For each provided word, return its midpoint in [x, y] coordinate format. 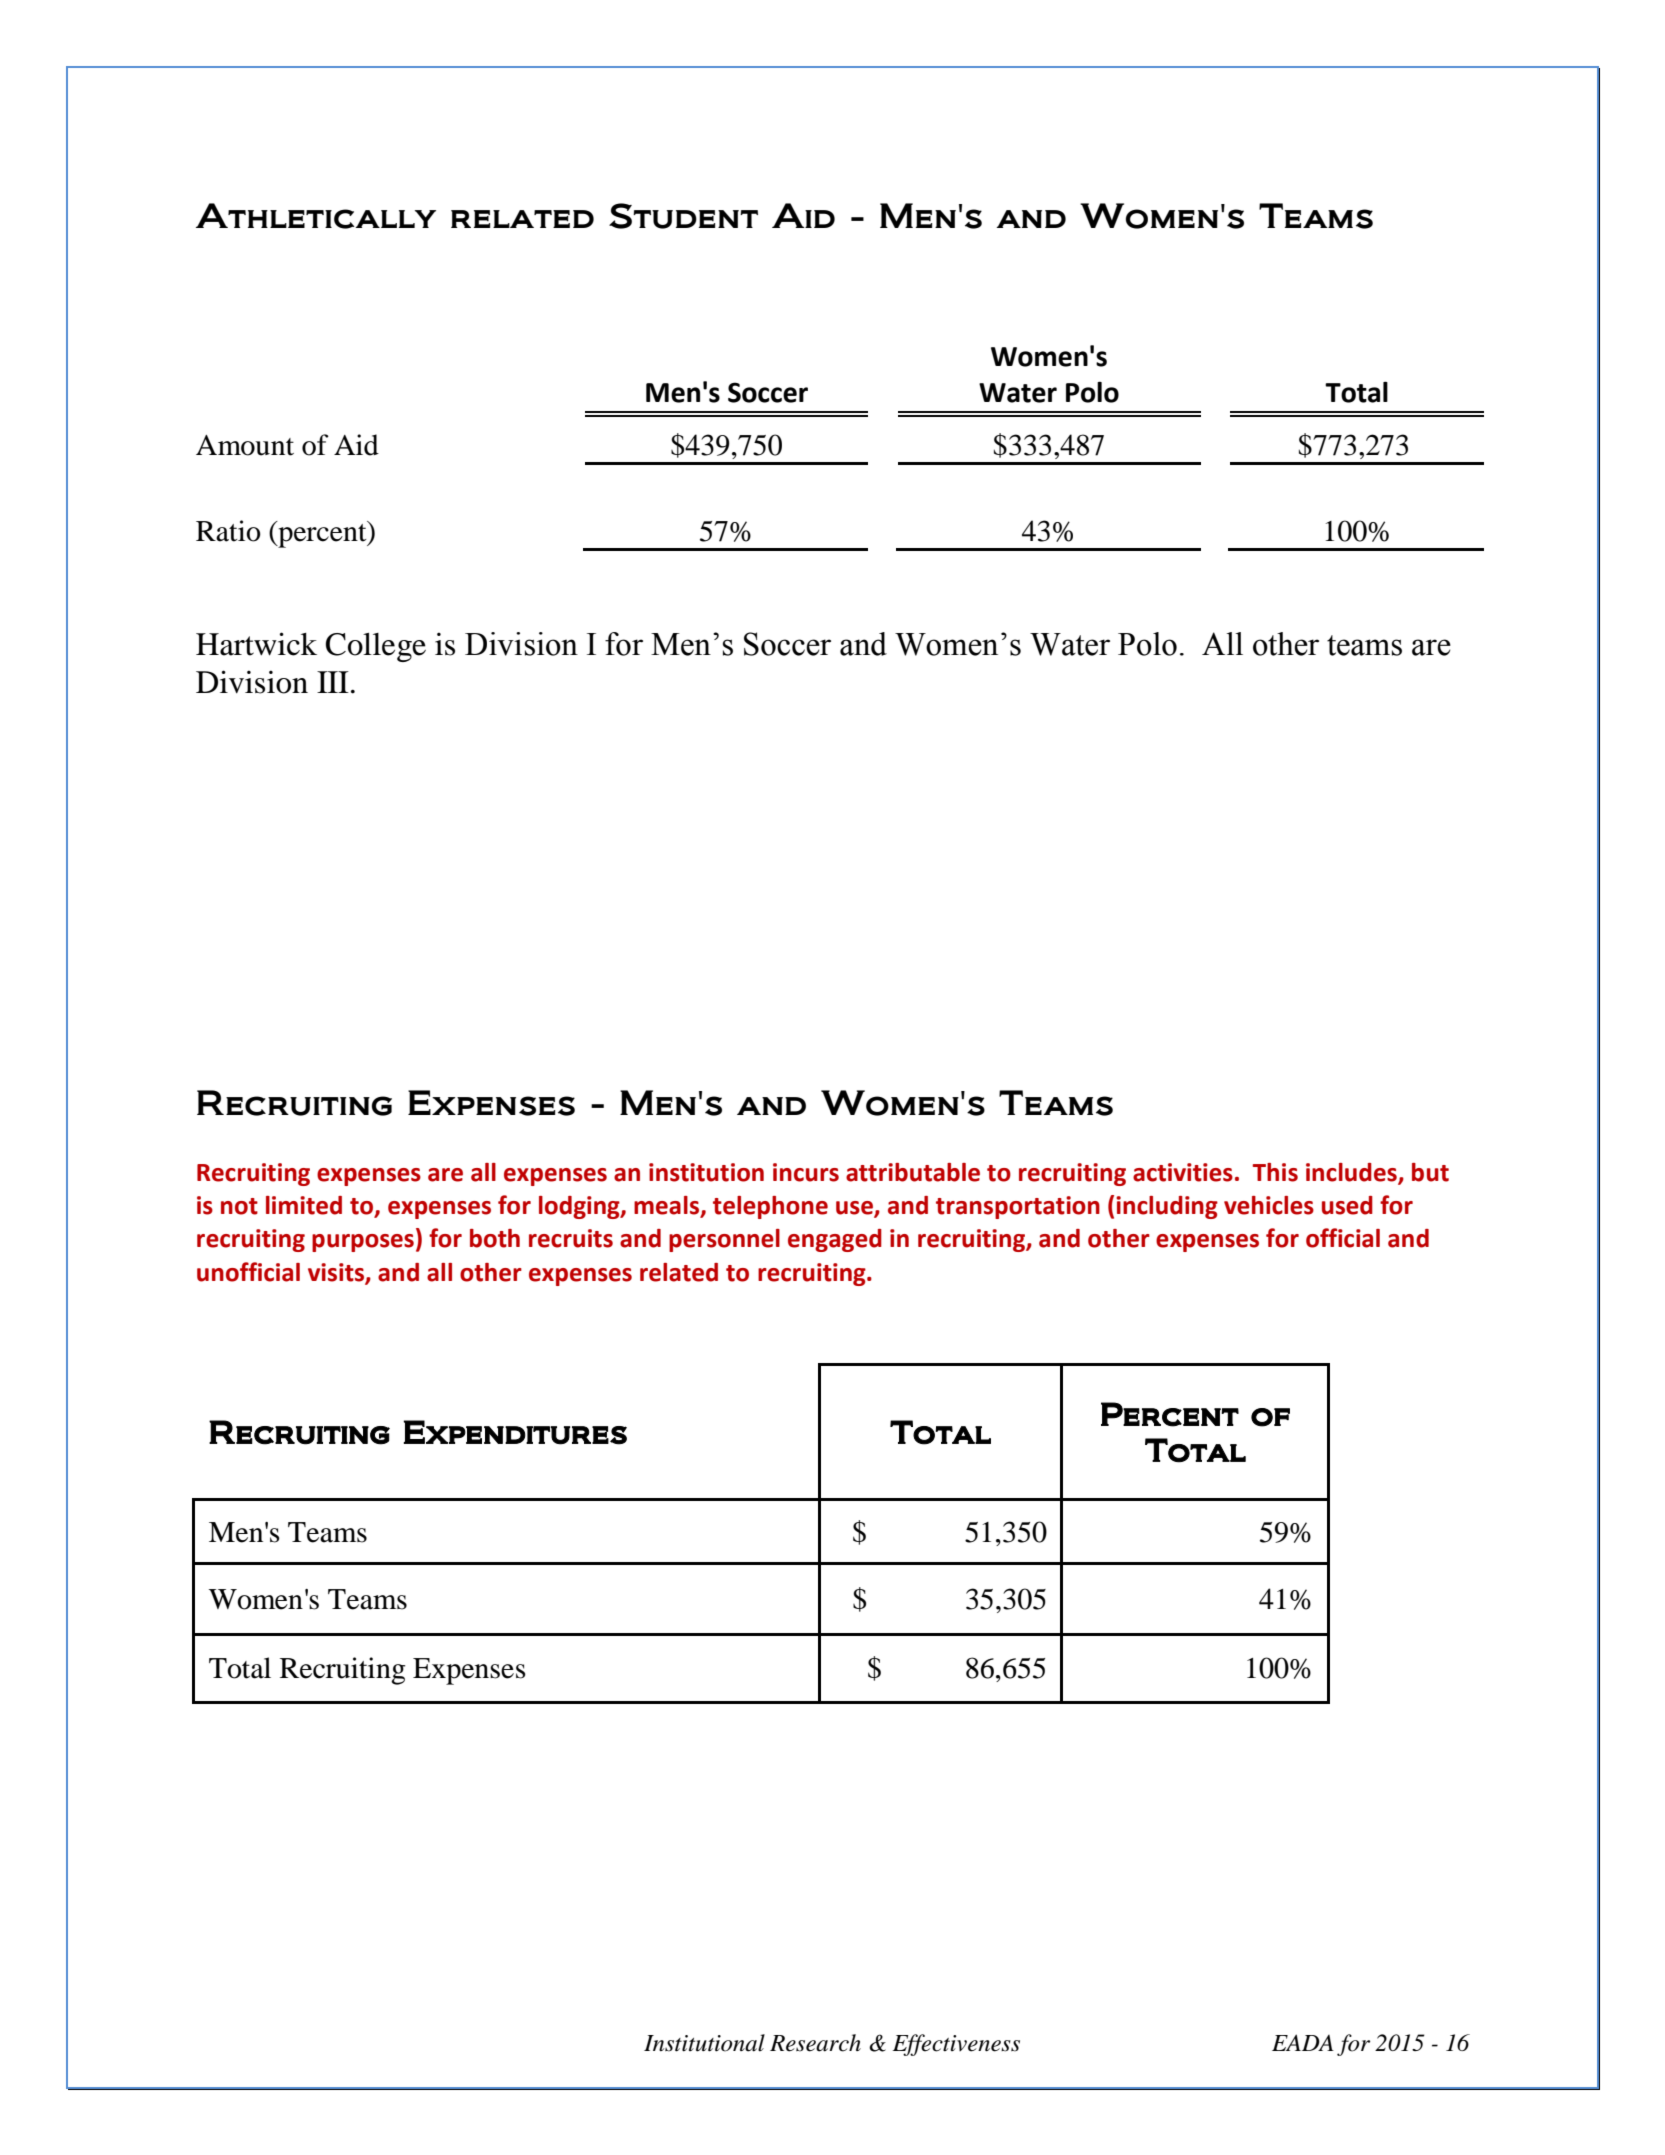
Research [815, 2043]
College [376, 647]
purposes [363, 1243]
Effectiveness [956, 2045]
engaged [835, 1240]
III [333, 682]
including [1167, 1207]
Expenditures [515, 1432]
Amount [245, 445]
